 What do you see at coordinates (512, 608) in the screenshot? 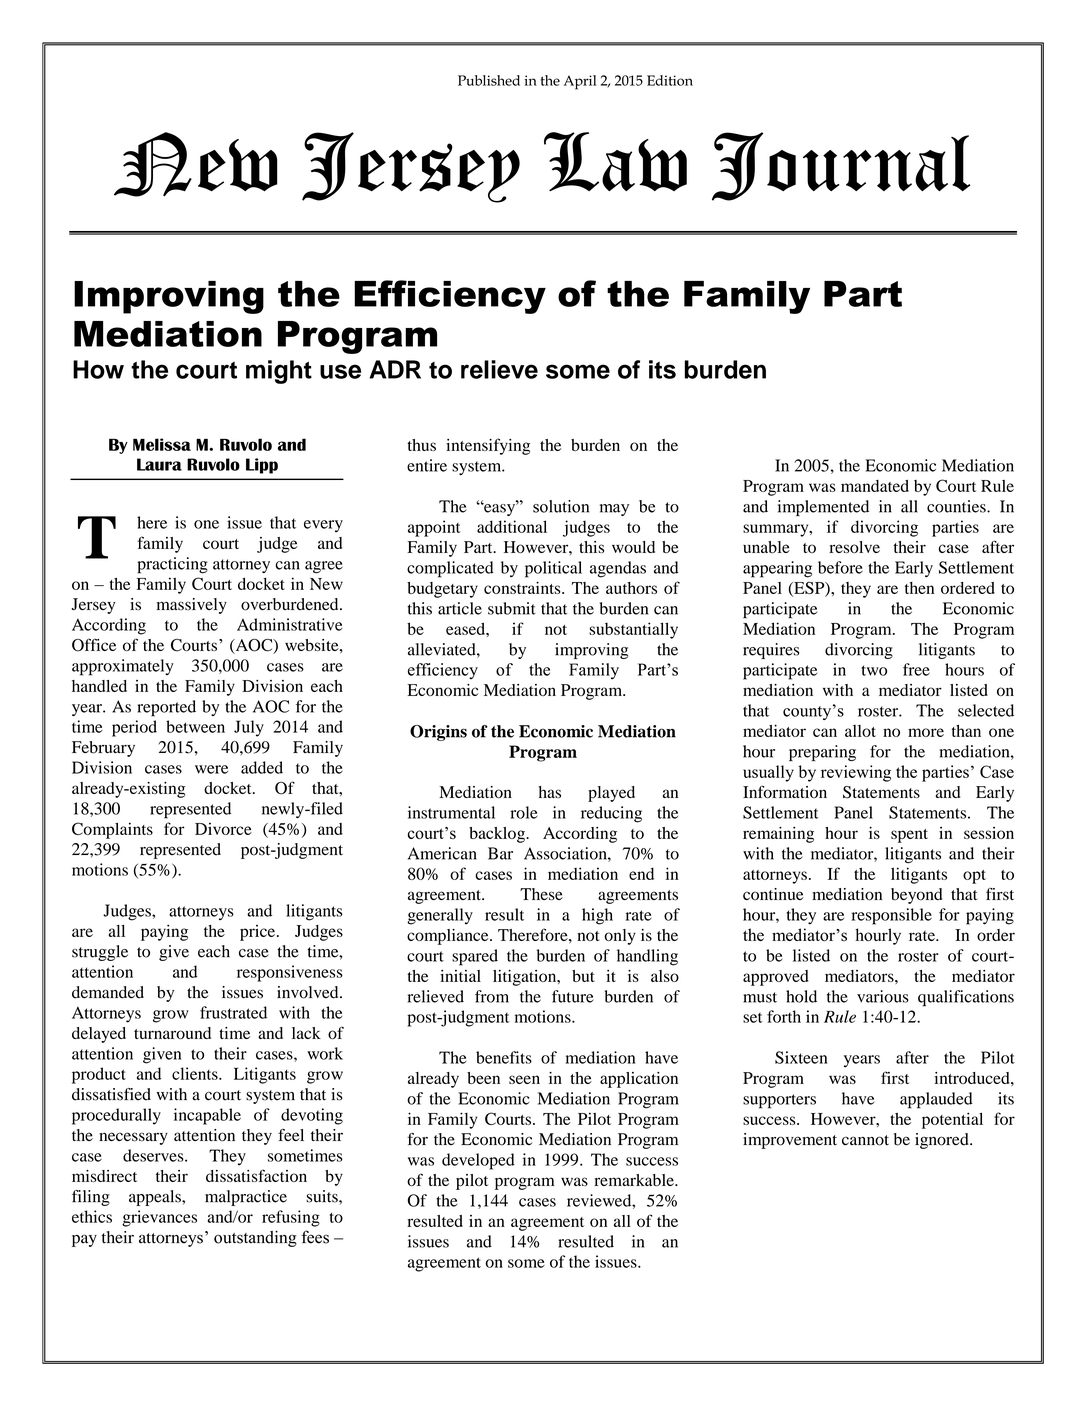
I see `submit` at bounding box center [512, 608].
